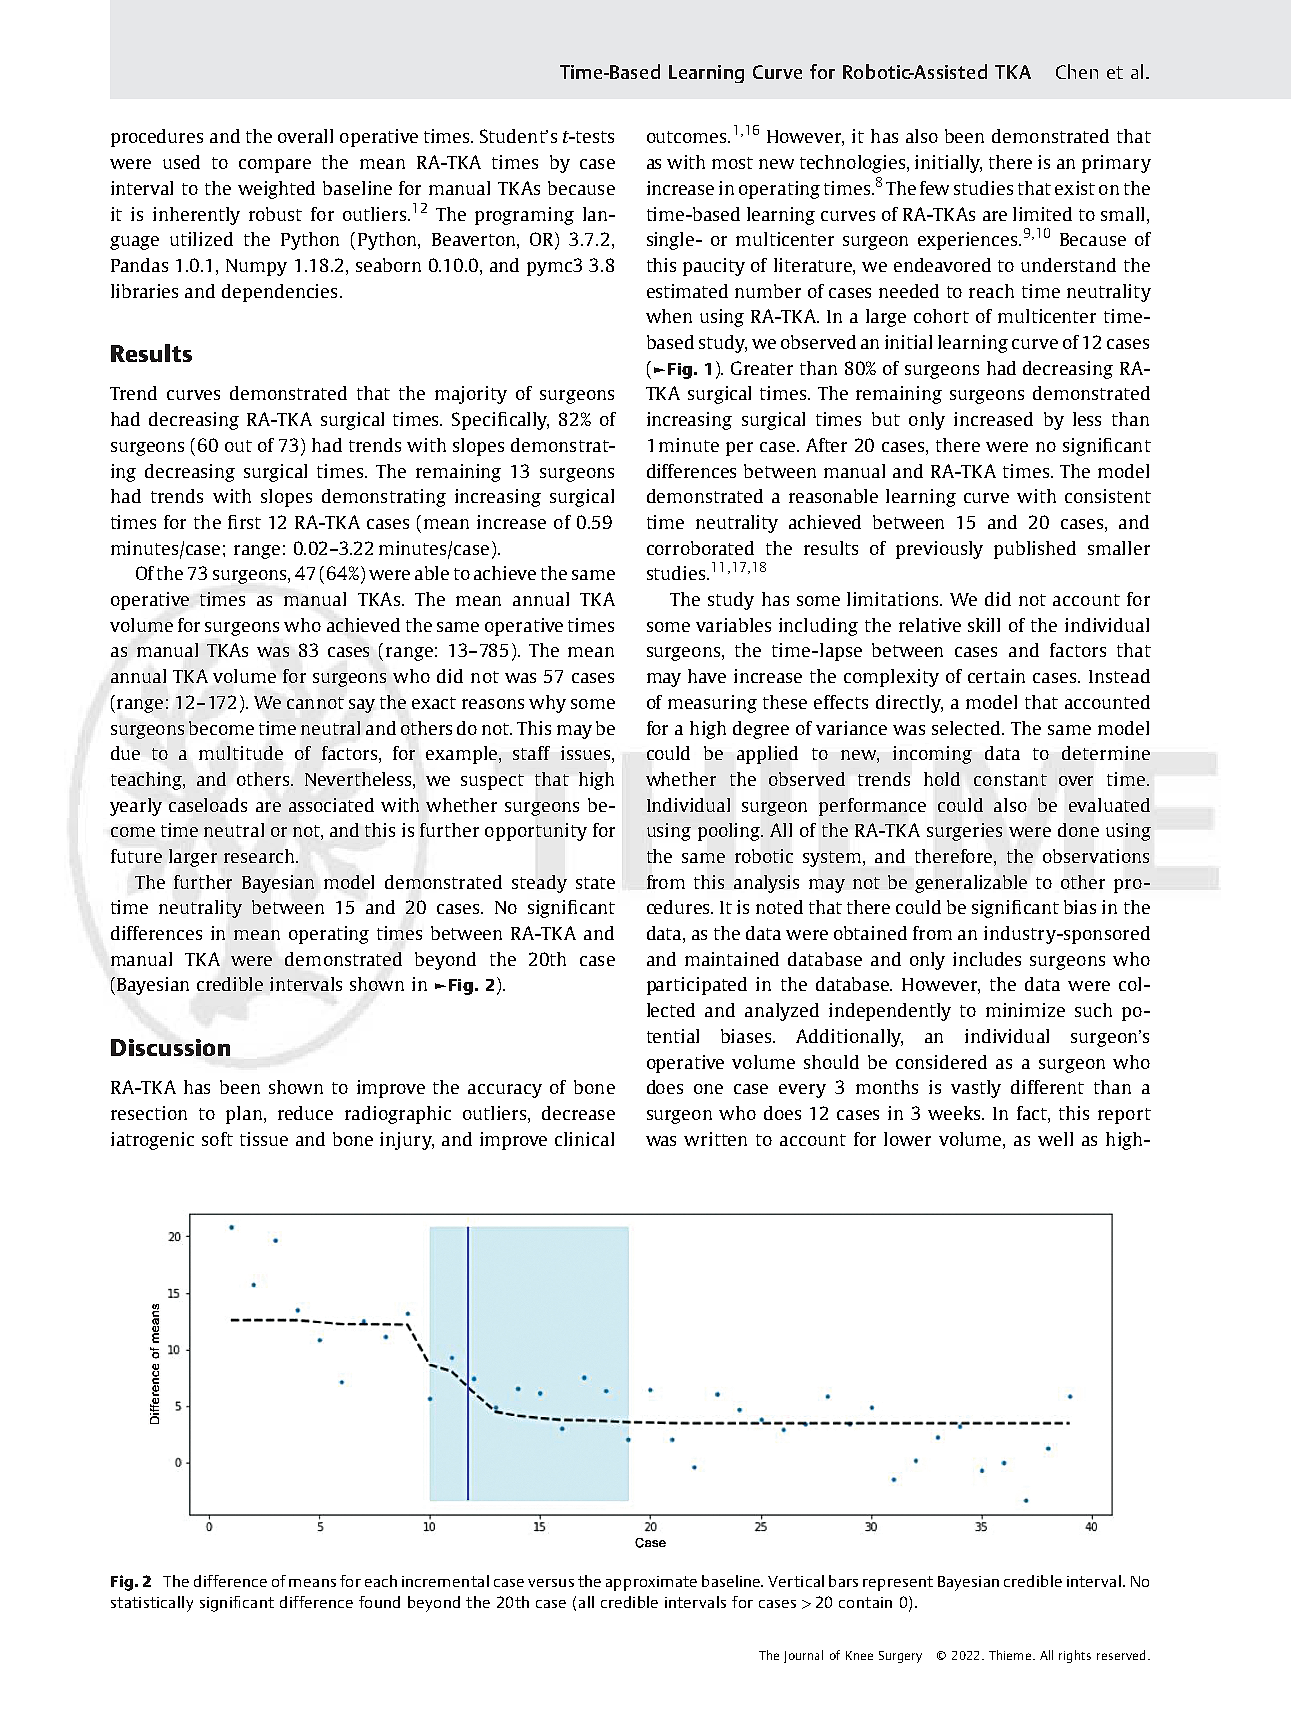  What do you see at coordinates (984, 625) in the page?
I see `skill` at bounding box center [984, 625].
